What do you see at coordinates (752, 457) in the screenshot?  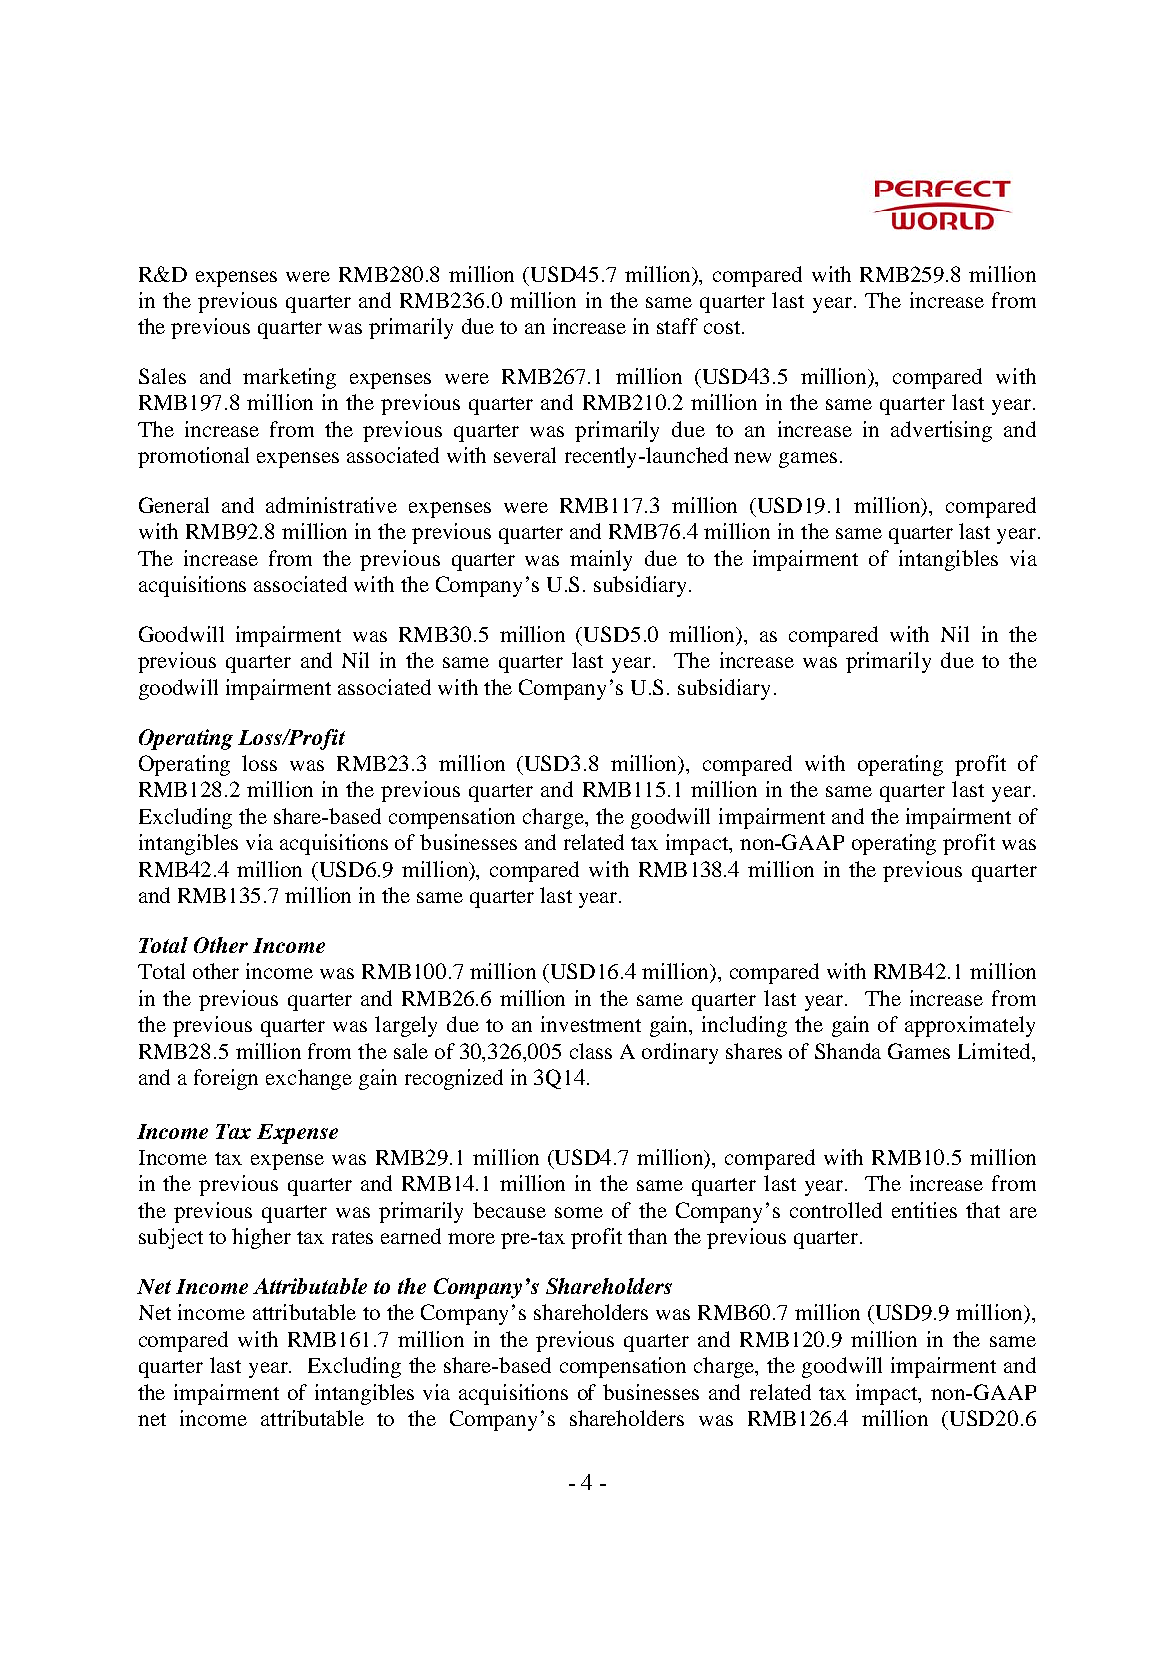 I see `new` at bounding box center [752, 457].
